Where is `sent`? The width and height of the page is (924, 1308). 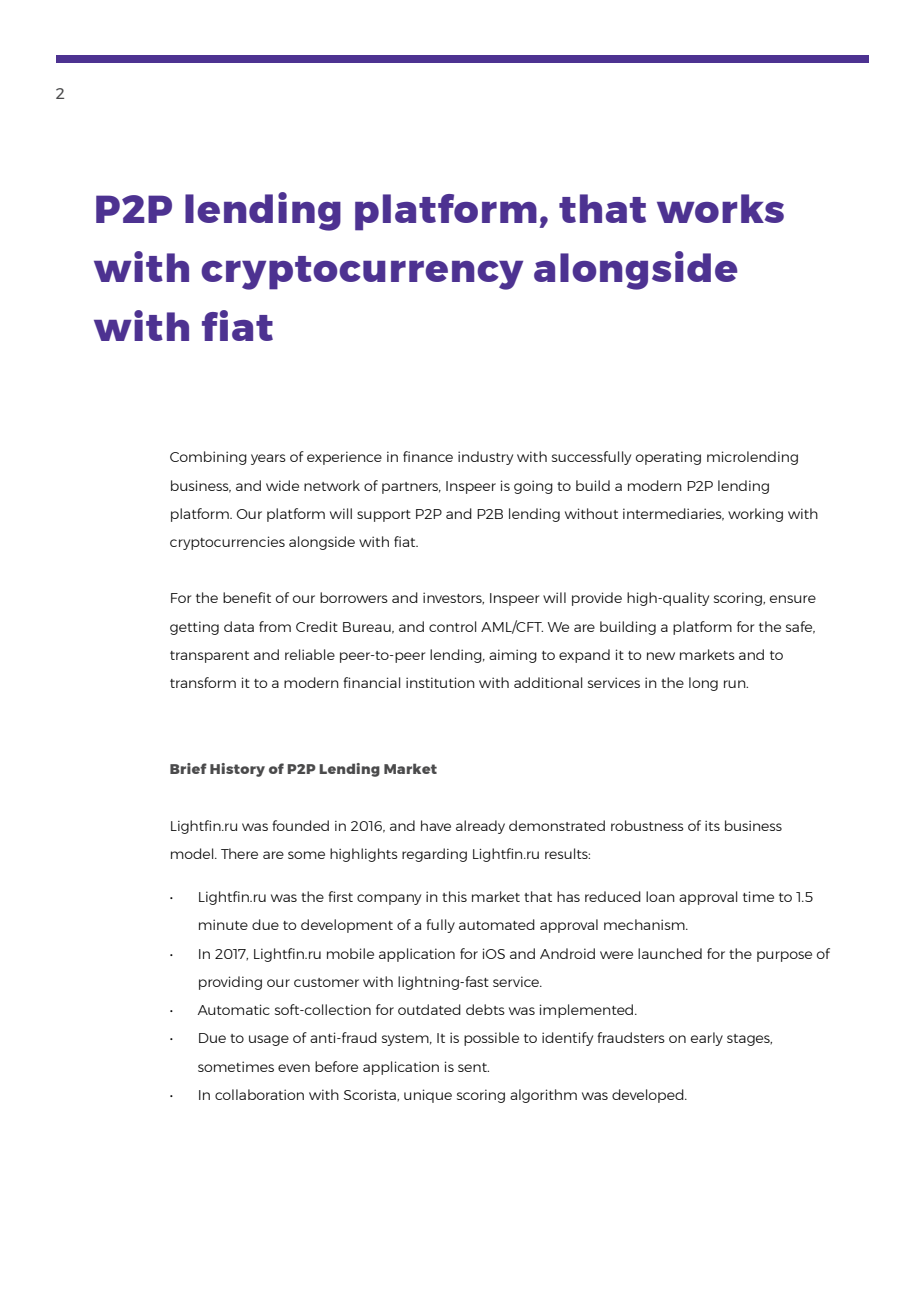
sent is located at coordinates (473, 1067).
